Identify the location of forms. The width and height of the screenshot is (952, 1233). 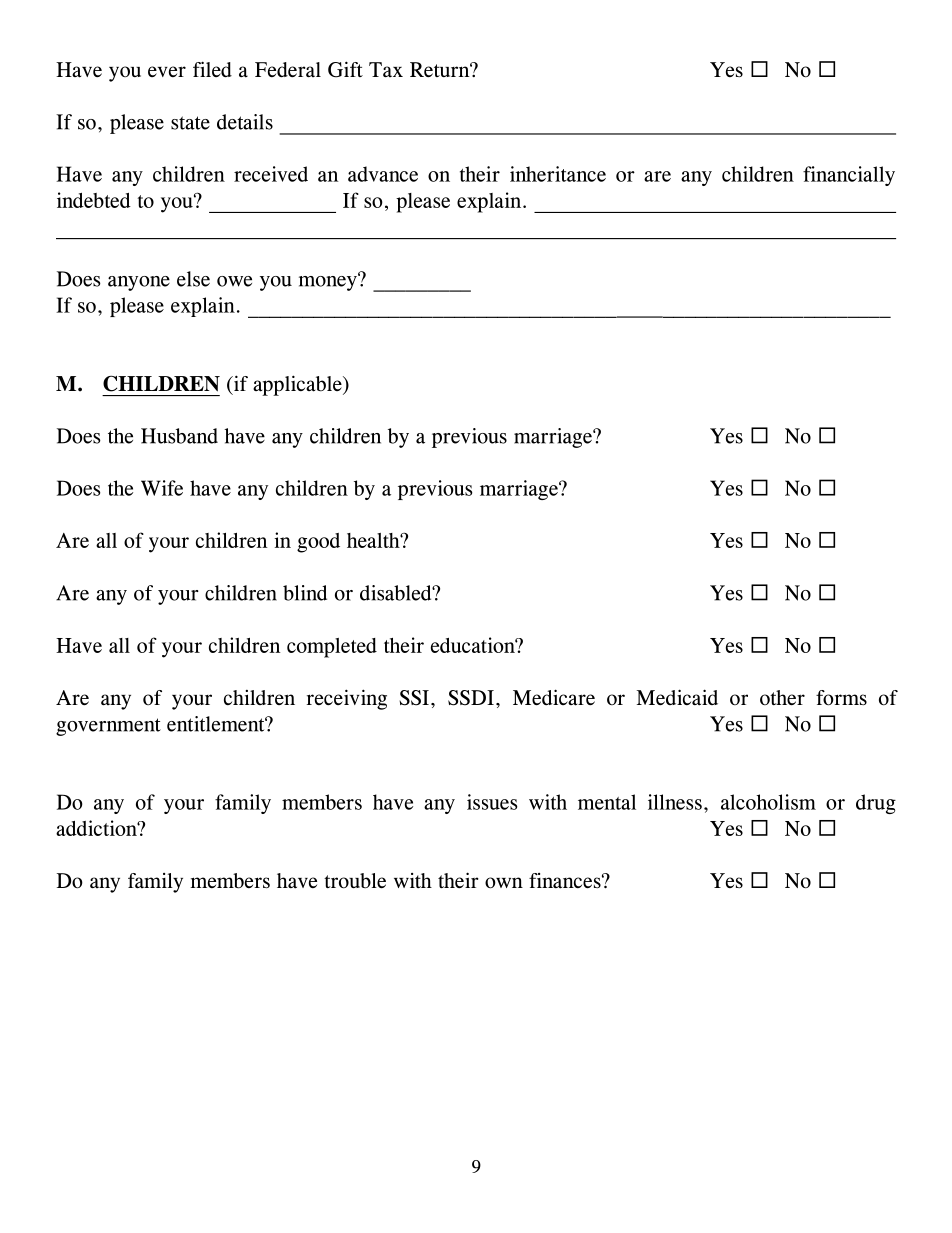
(841, 698).
